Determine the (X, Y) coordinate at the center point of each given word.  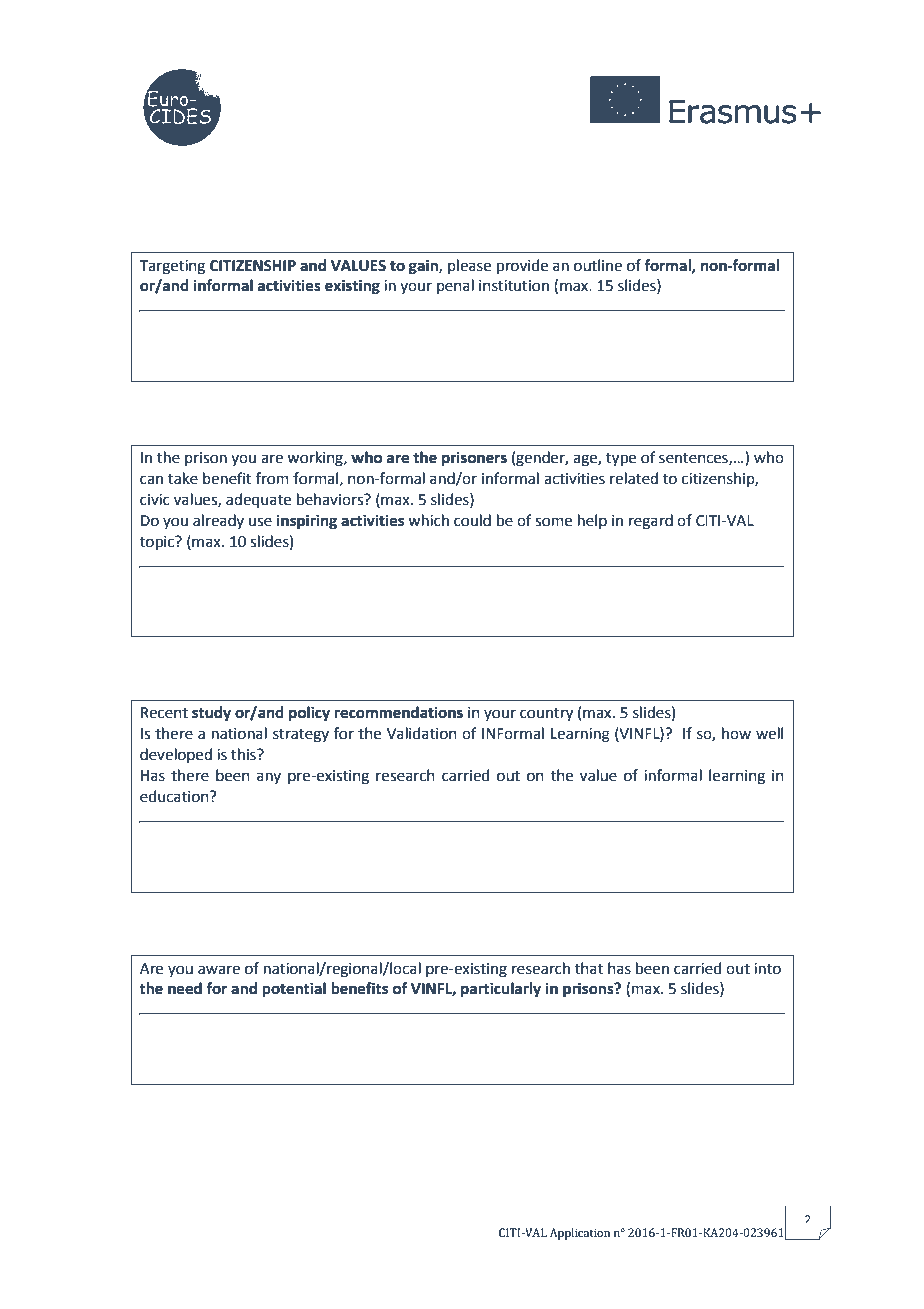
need (185, 988)
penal (455, 286)
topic (158, 542)
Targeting (172, 267)
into (767, 969)
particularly (501, 990)
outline (598, 265)
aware (219, 970)
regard (651, 522)
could (472, 520)
